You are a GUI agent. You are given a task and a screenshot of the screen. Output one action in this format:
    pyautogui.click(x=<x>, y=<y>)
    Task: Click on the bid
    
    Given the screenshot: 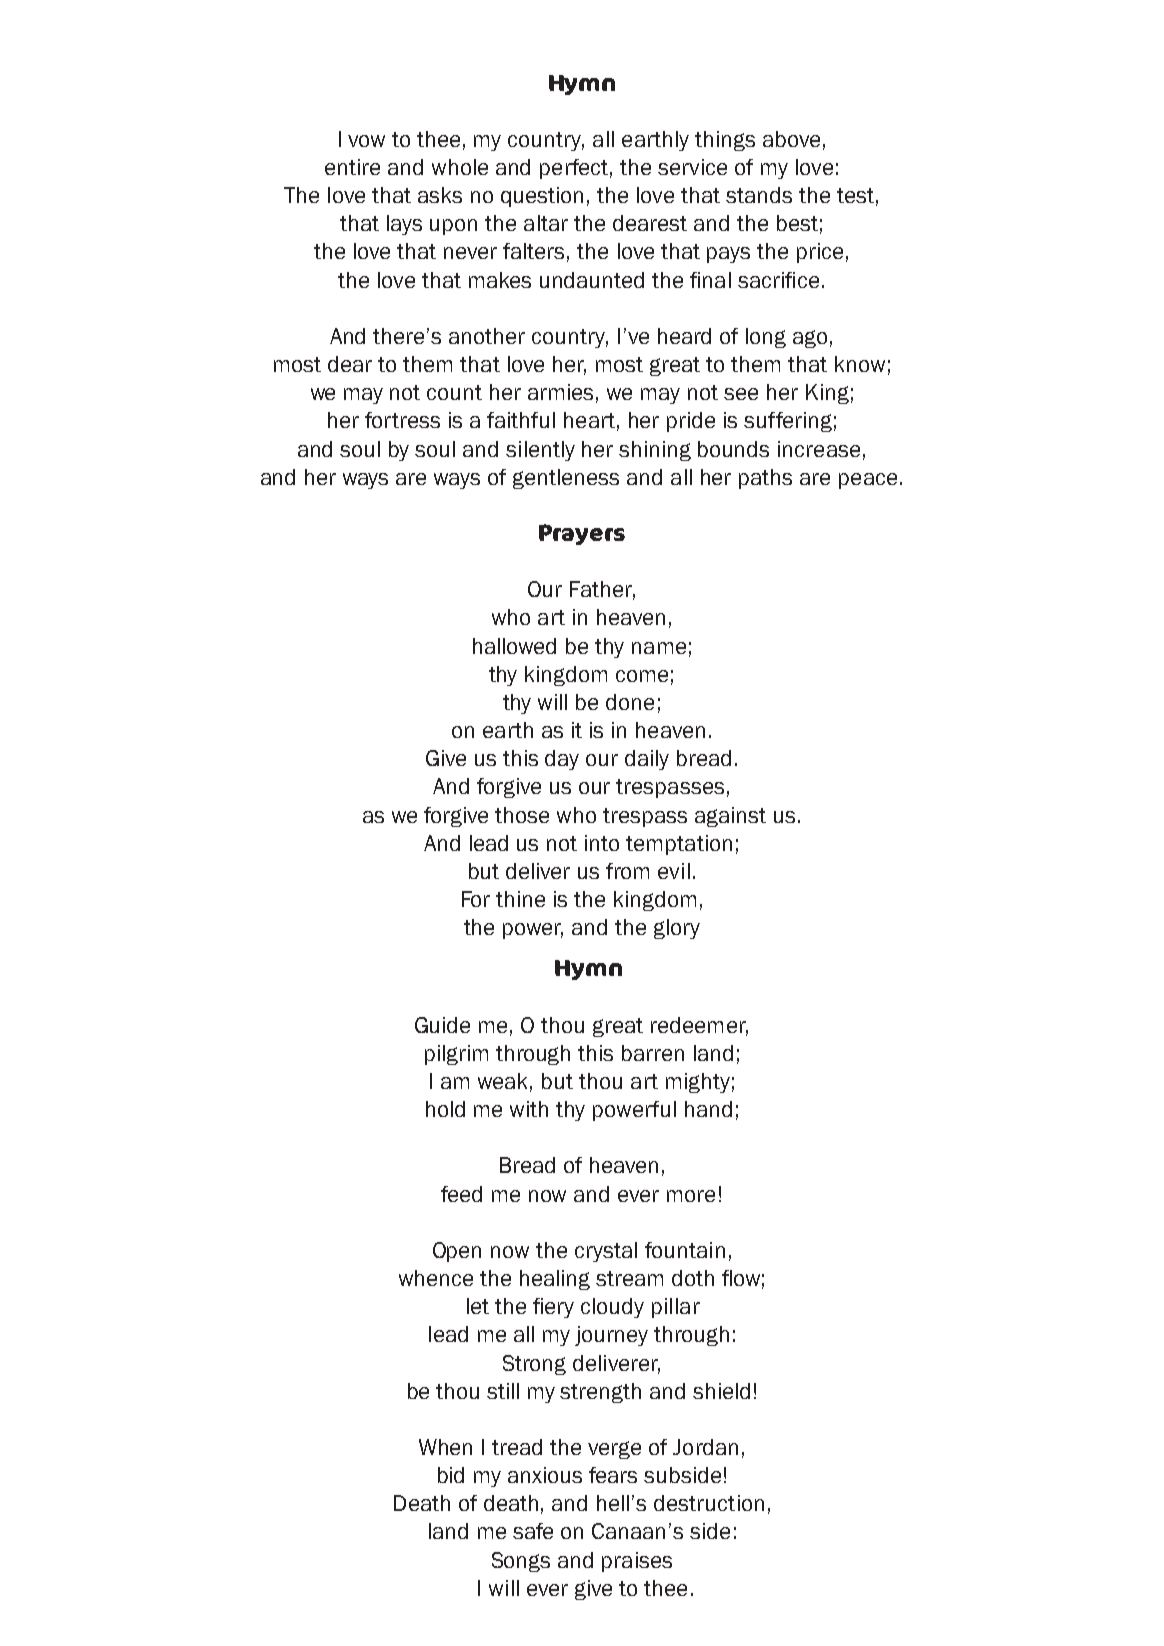 What is the action you would take?
    pyautogui.click(x=451, y=1475)
